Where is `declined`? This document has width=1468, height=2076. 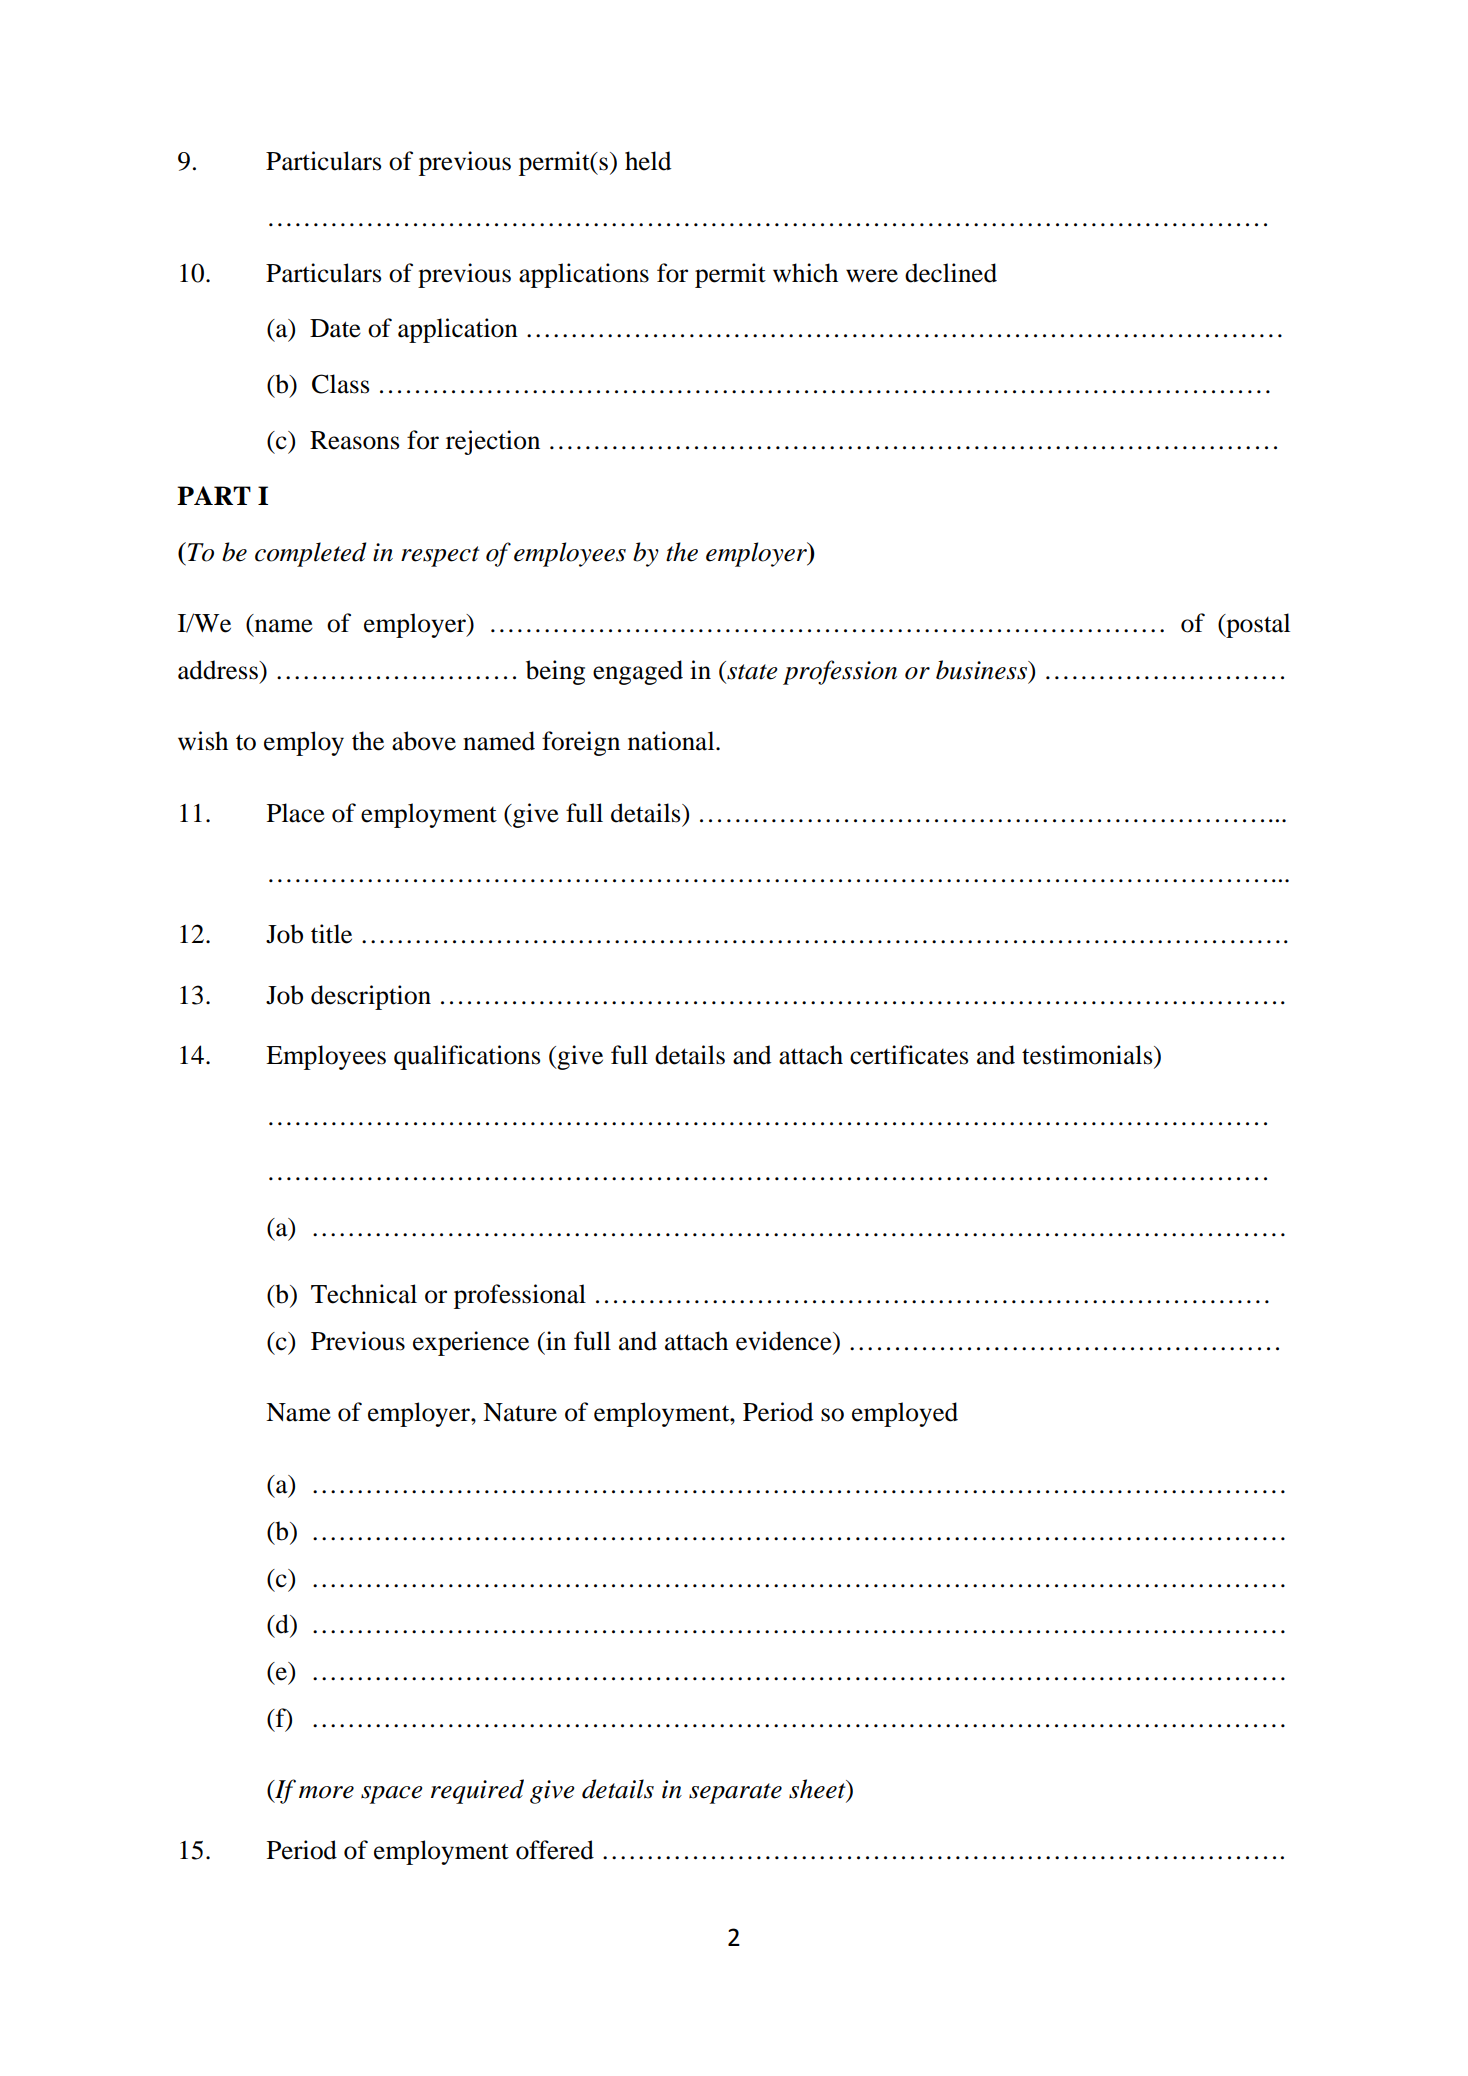
declined is located at coordinates (951, 273).
